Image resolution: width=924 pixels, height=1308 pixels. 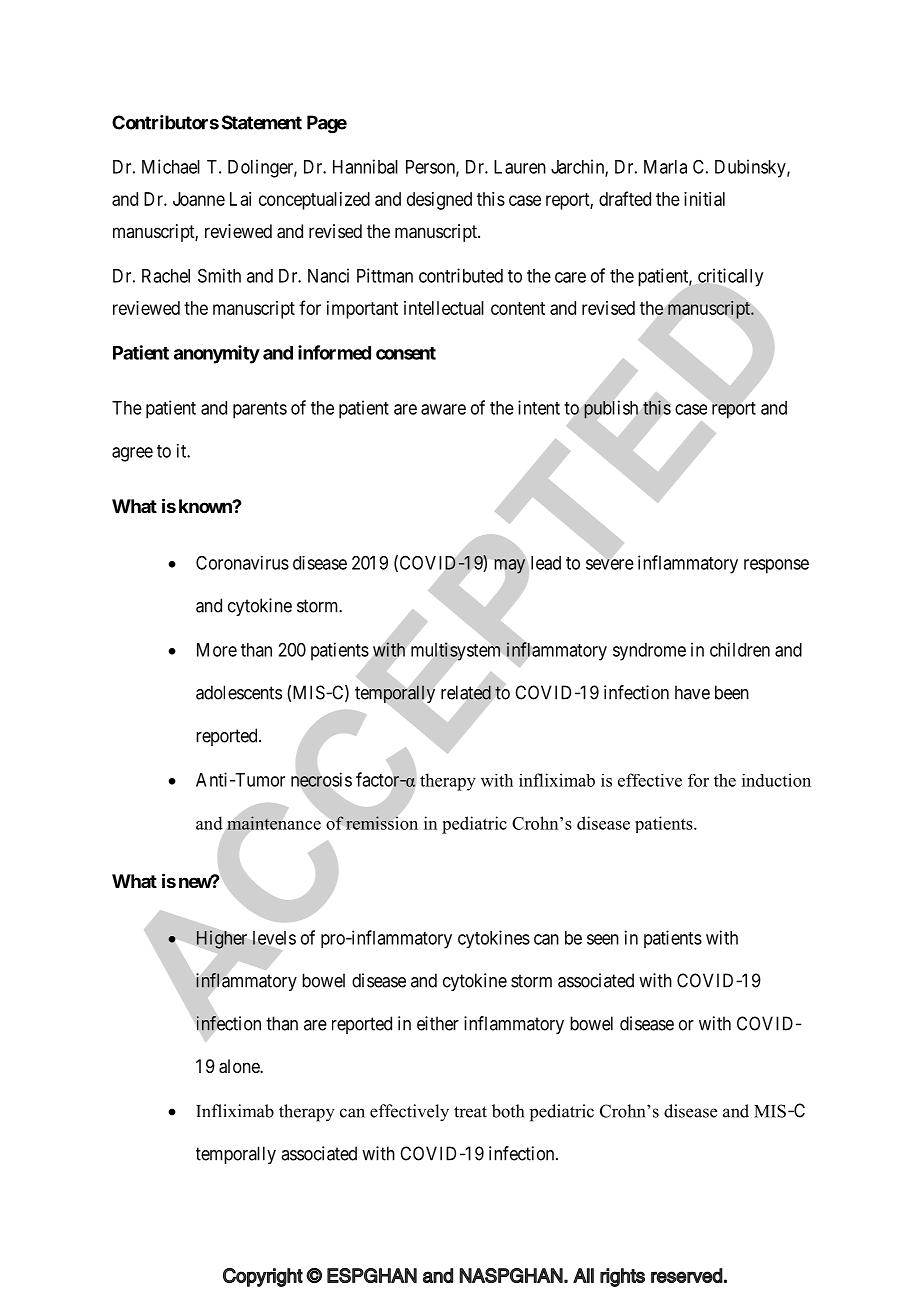 What do you see at coordinates (239, 692) in the screenshot?
I see `adolescents` at bounding box center [239, 692].
